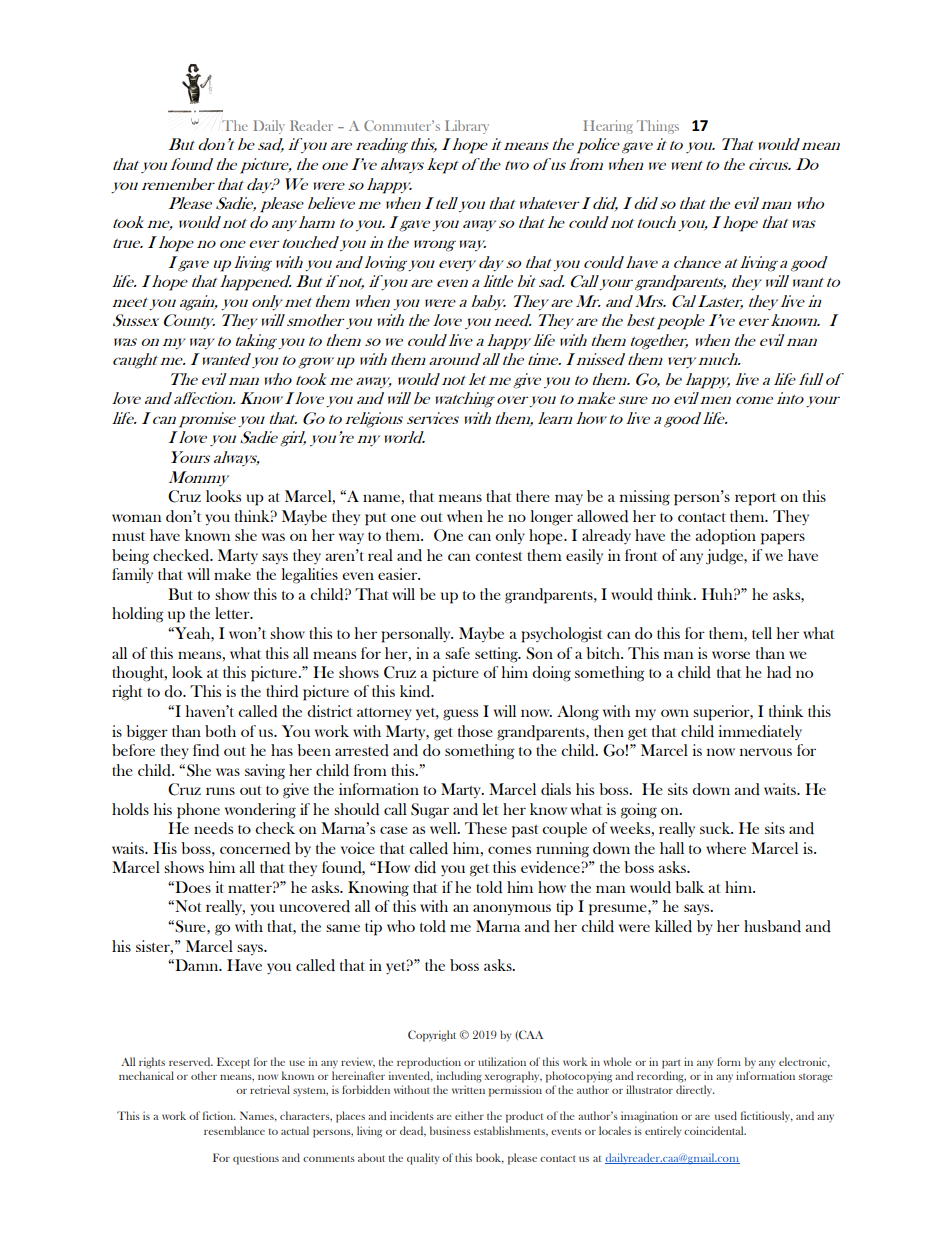 This screenshot has width=952, height=1233. Describe the element at coordinates (608, 127) in the screenshot. I see `Hearing` at that location.
